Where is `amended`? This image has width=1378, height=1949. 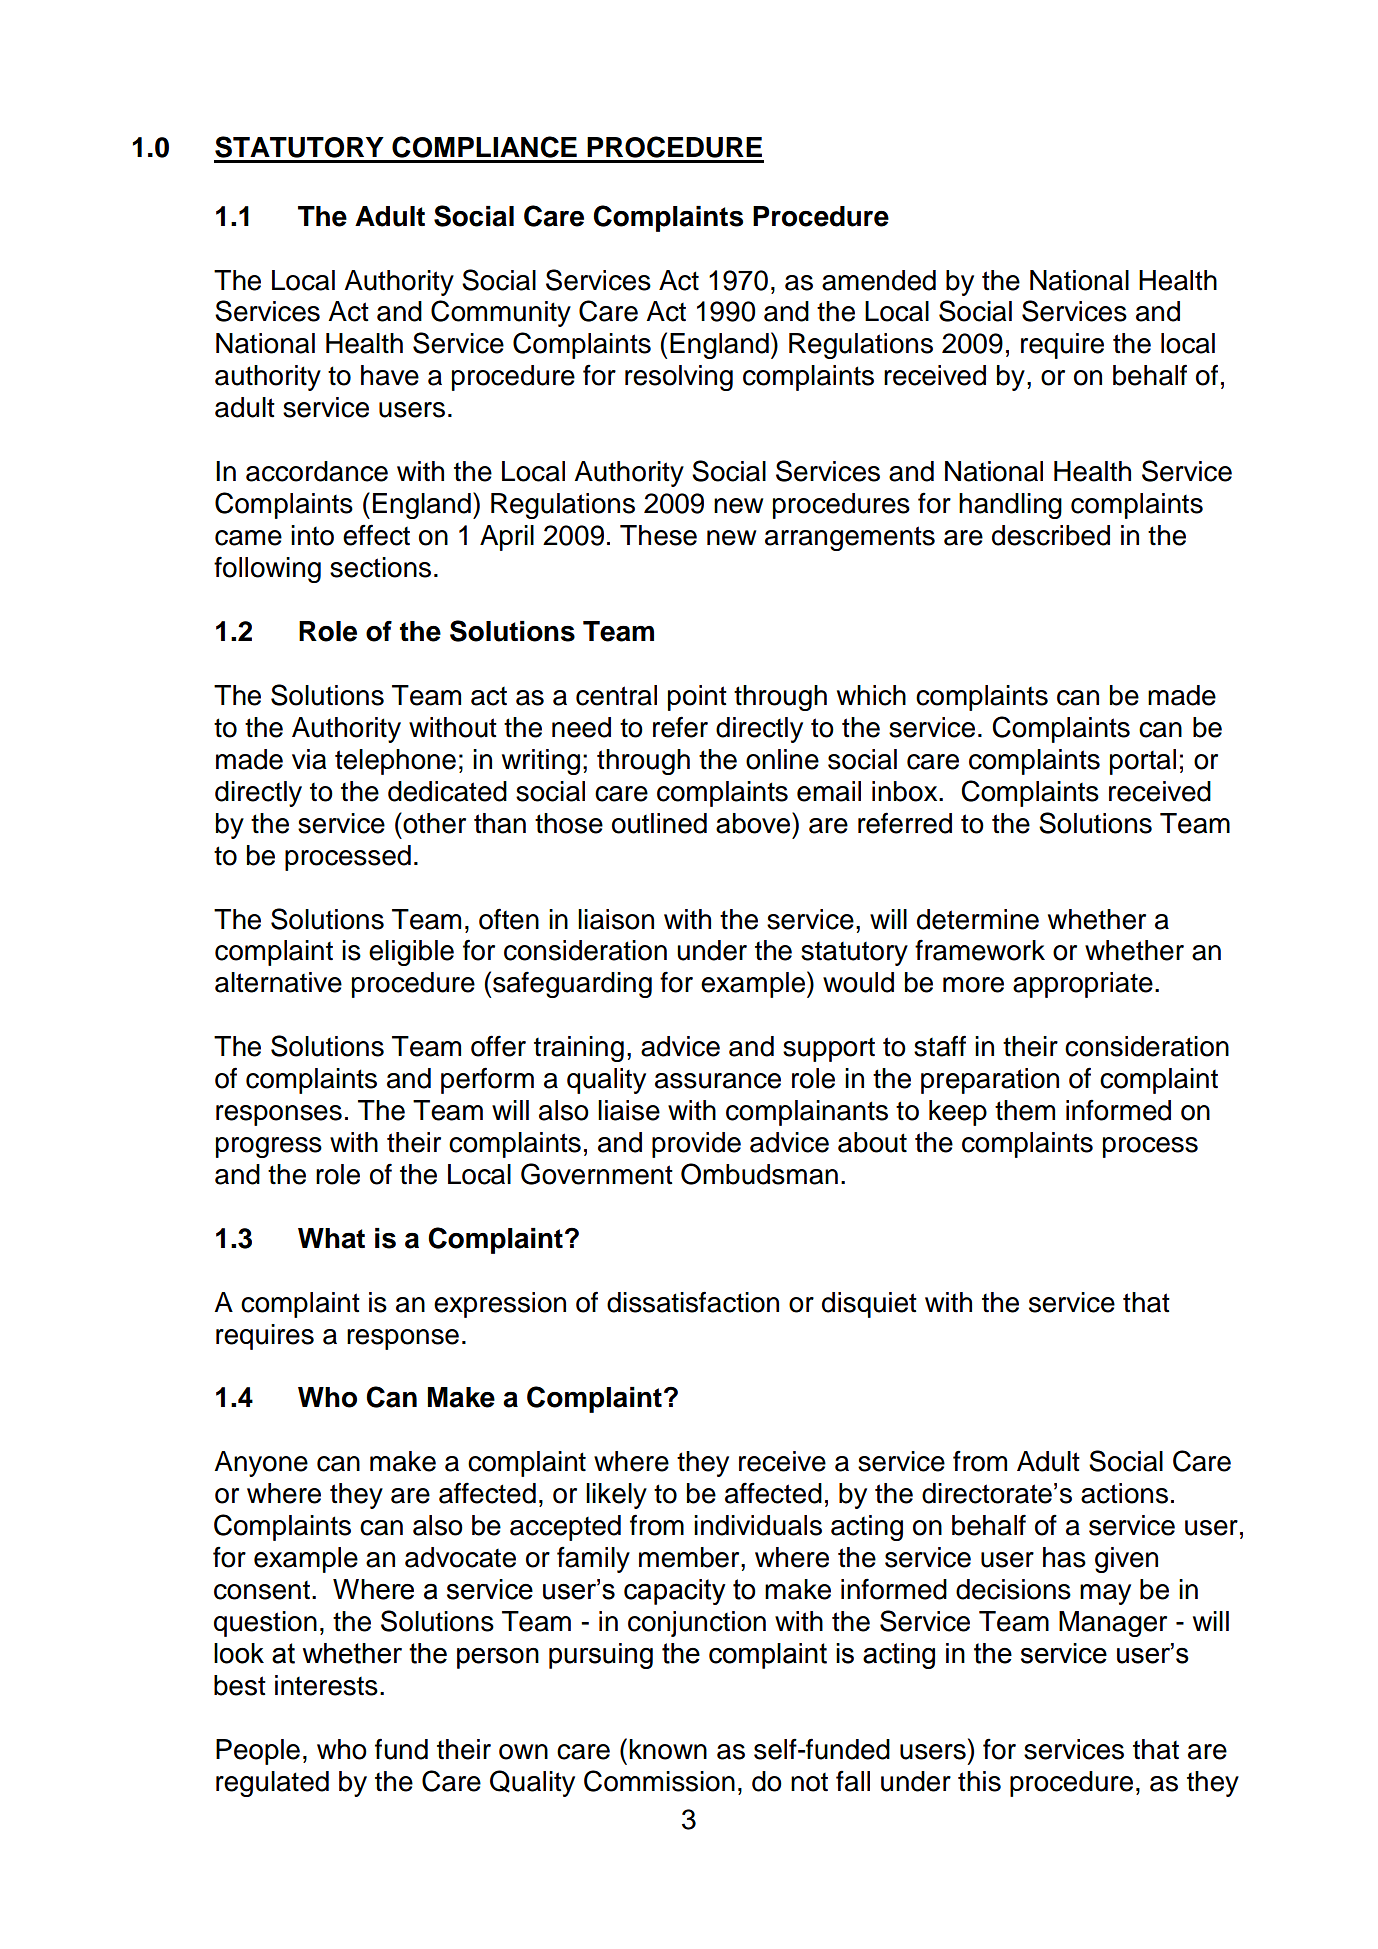 amended is located at coordinates (879, 280).
